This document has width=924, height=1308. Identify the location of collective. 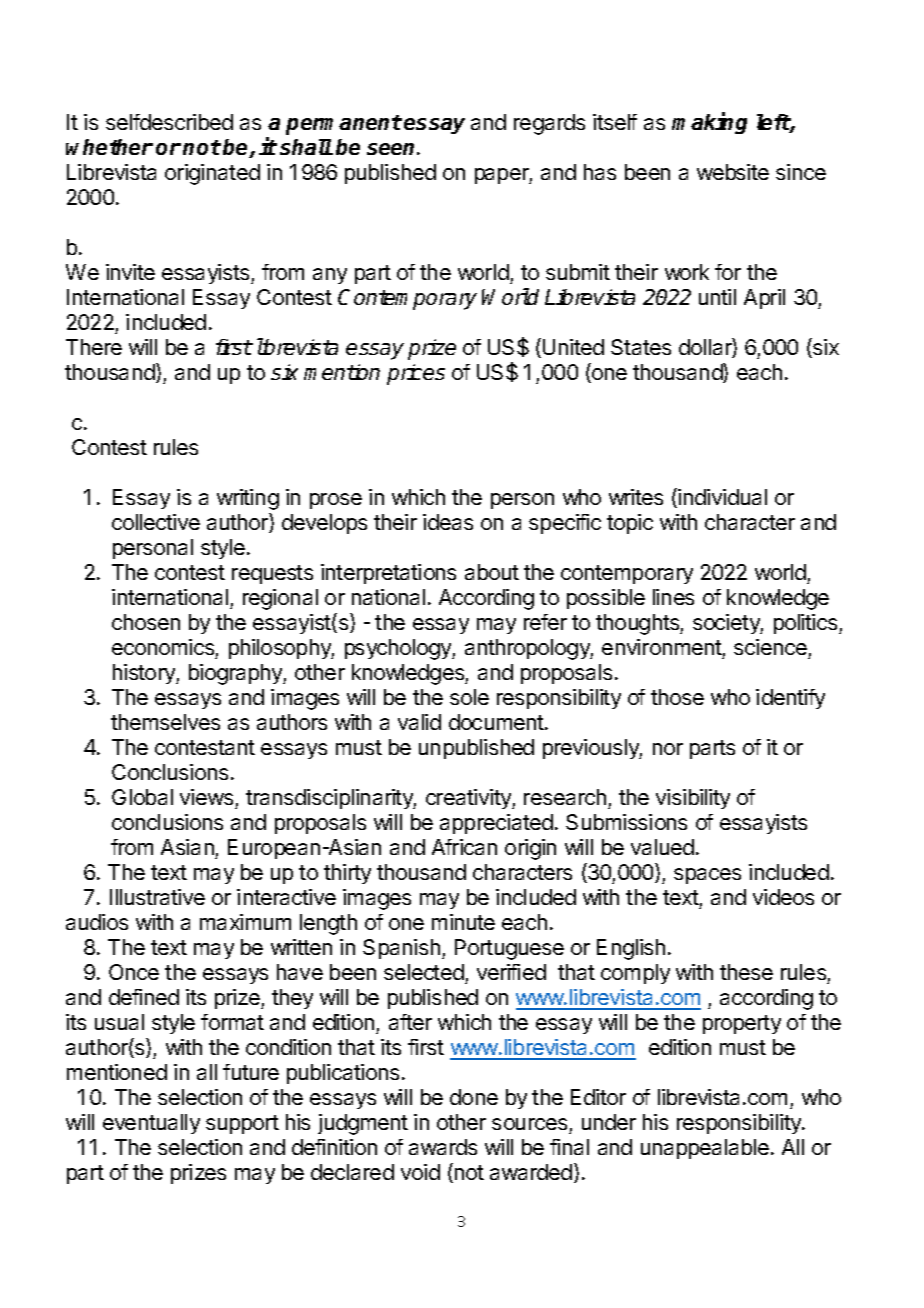
(156, 522).
